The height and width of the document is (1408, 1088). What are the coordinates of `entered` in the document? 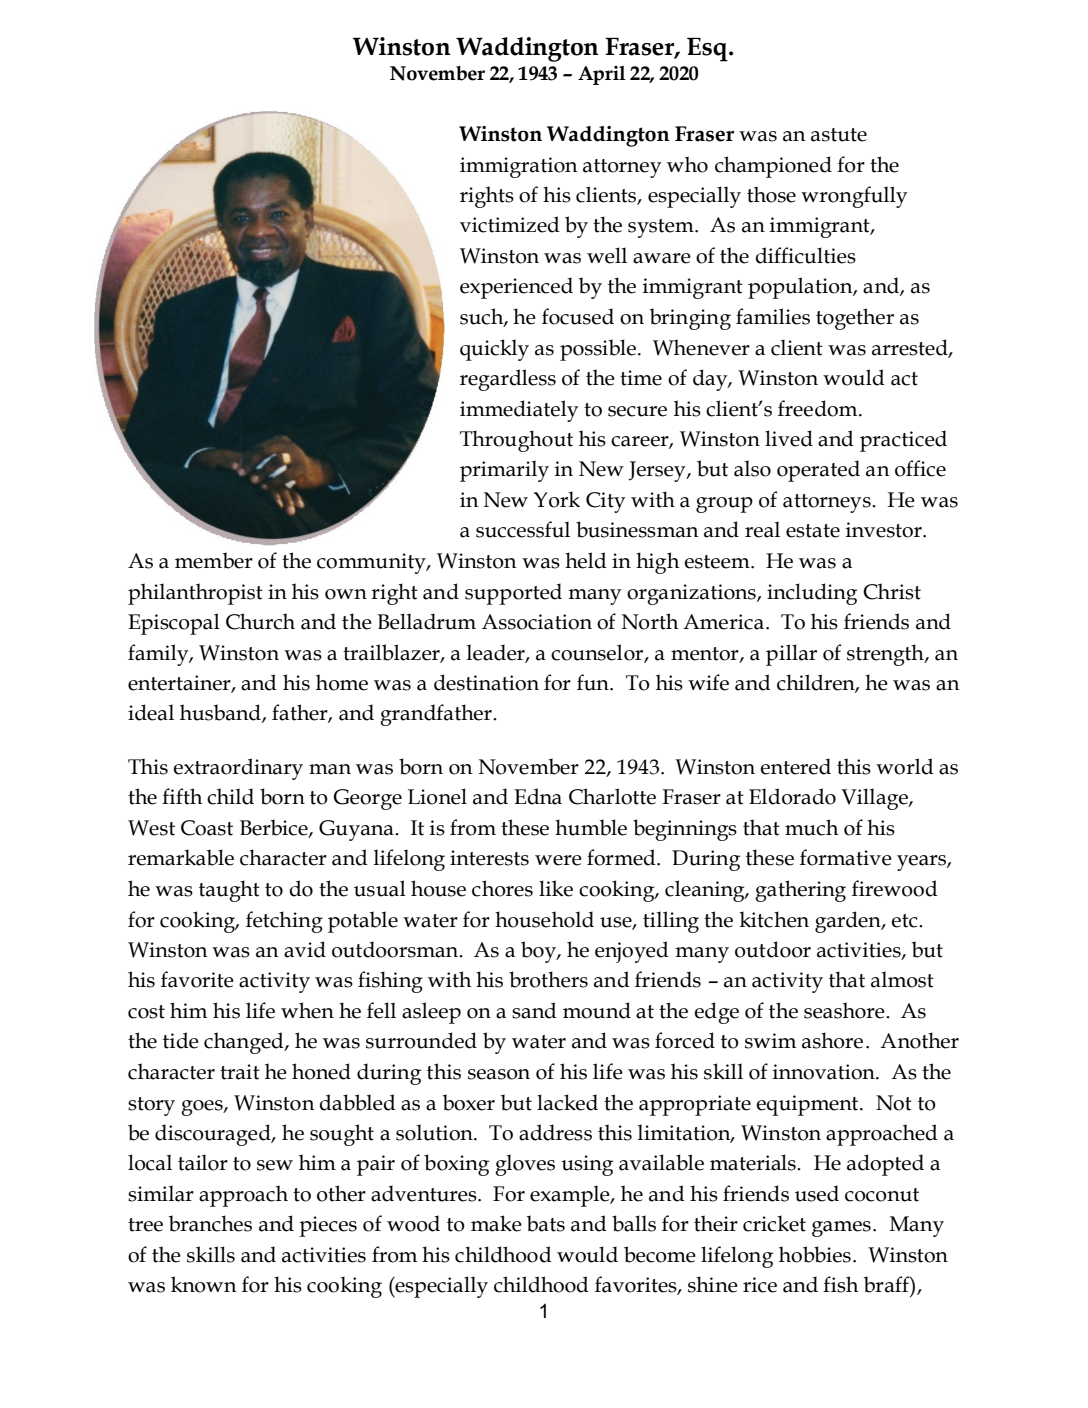 It's located at (796, 766).
